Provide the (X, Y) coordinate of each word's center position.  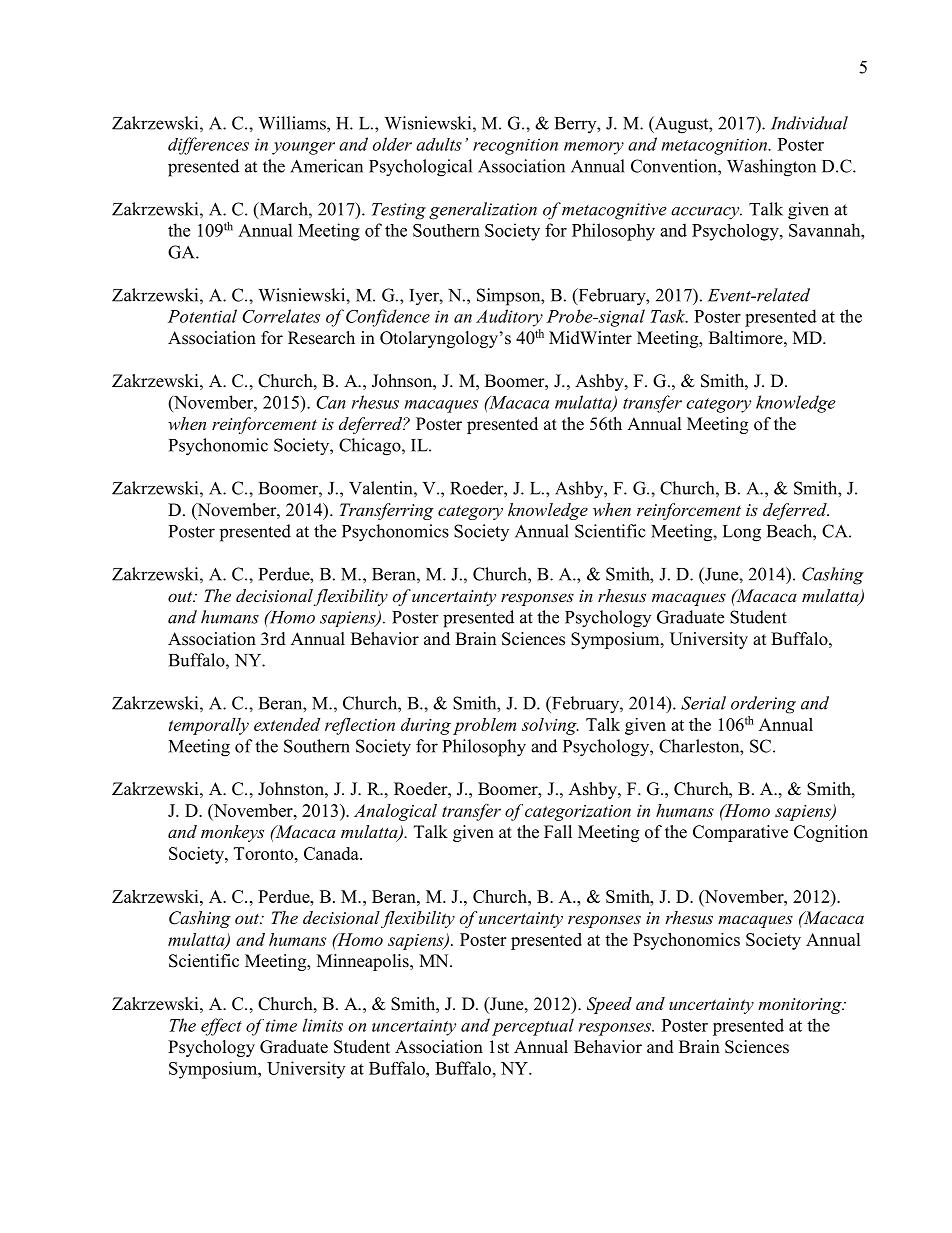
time (281, 1025)
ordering (763, 705)
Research (321, 338)
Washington (771, 168)
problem (484, 726)
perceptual (533, 1027)
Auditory (509, 318)
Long (742, 533)
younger (303, 148)
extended (287, 724)
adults (439, 144)
